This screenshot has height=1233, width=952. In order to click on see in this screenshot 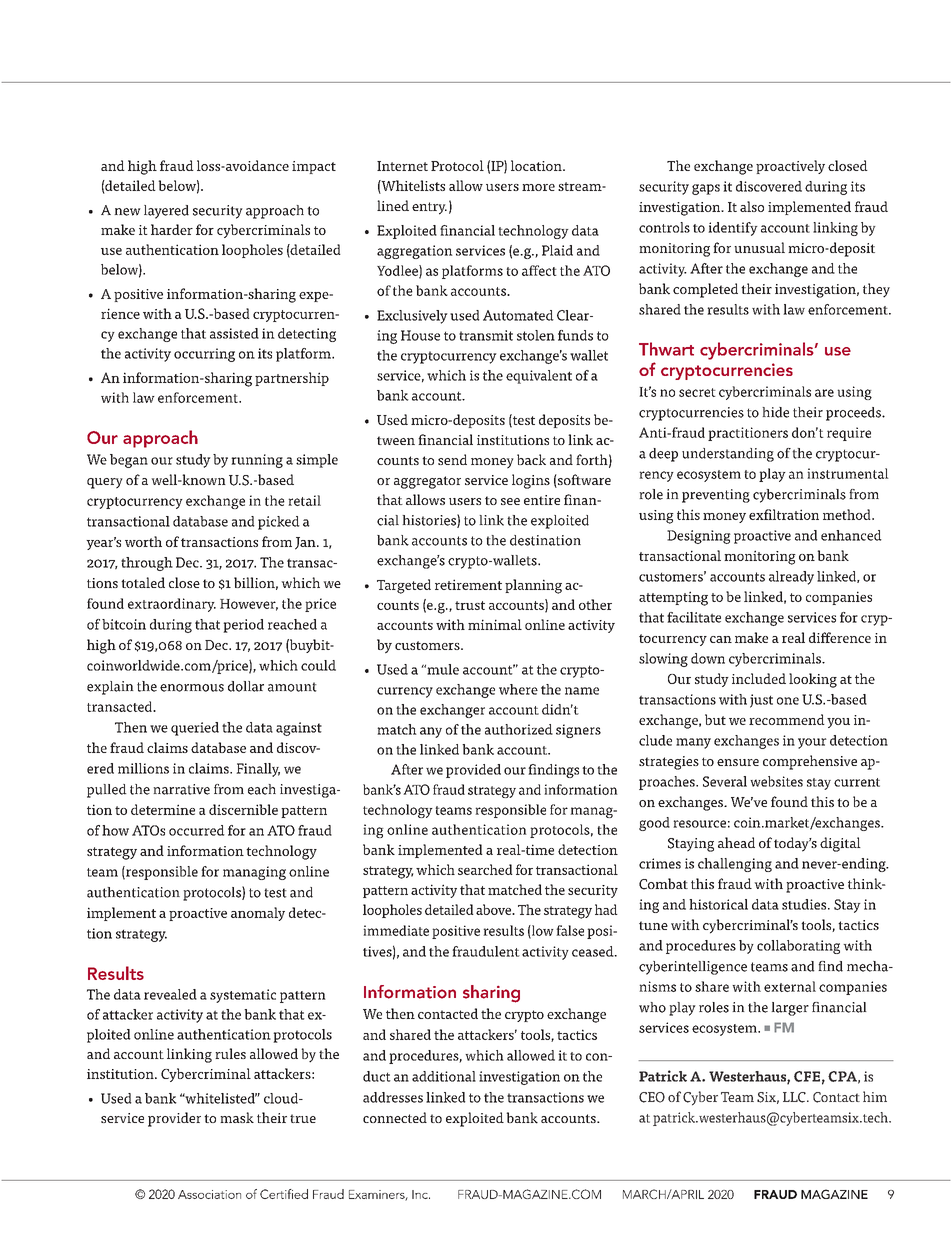, I will do `click(510, 501)`.
